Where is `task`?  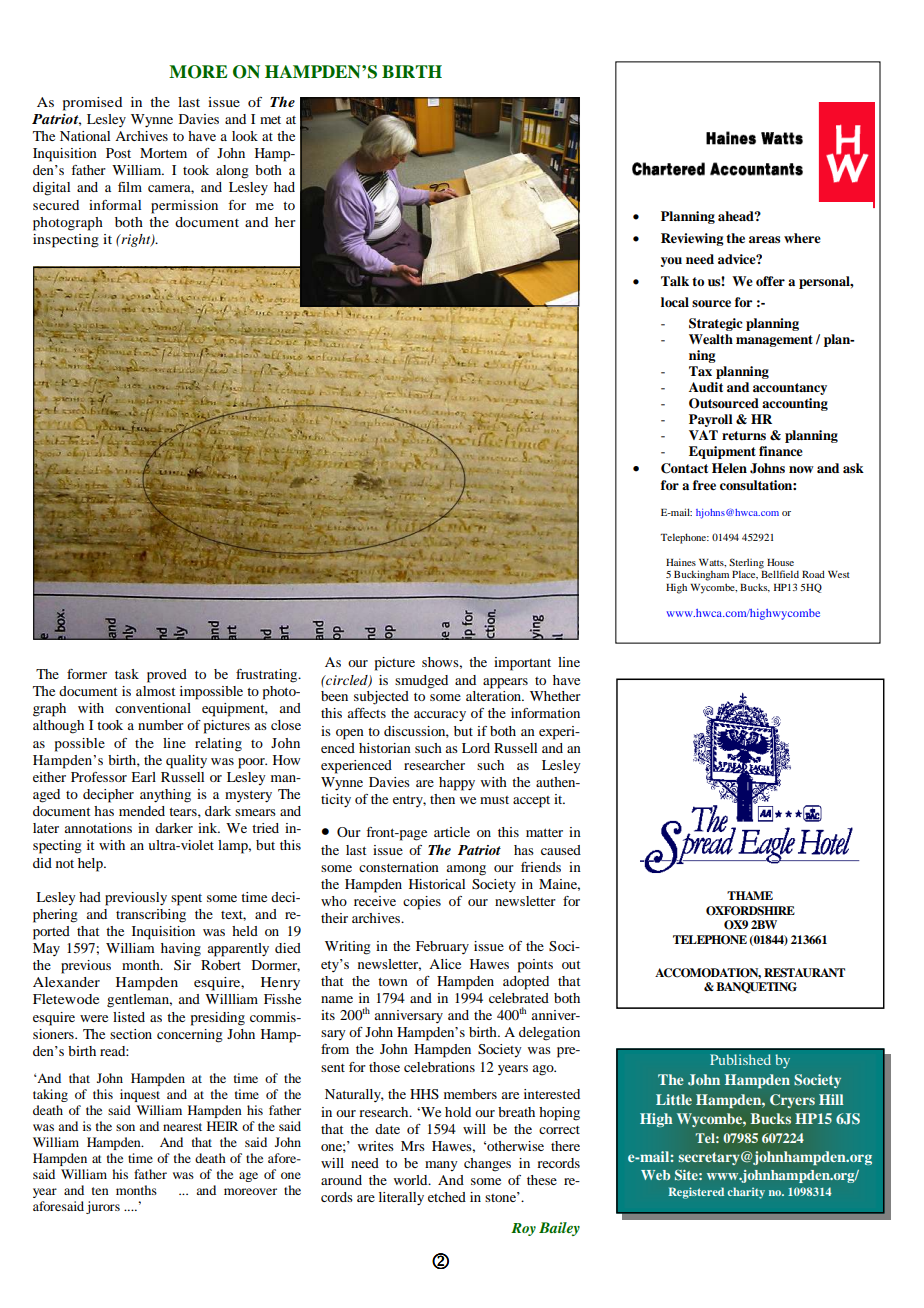 task is located at coordinates (127, 674).
